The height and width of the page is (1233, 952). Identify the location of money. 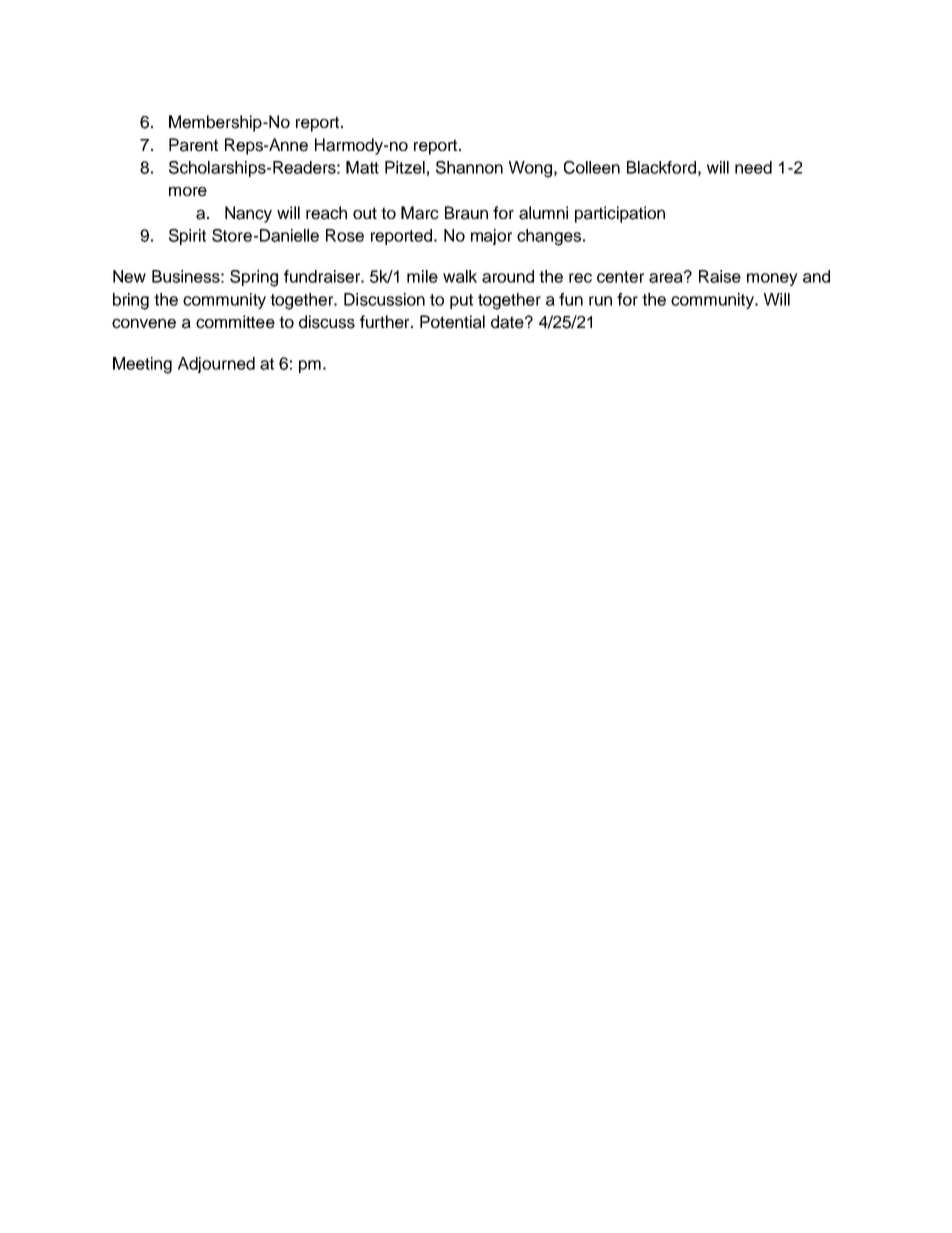
(772, 279).
